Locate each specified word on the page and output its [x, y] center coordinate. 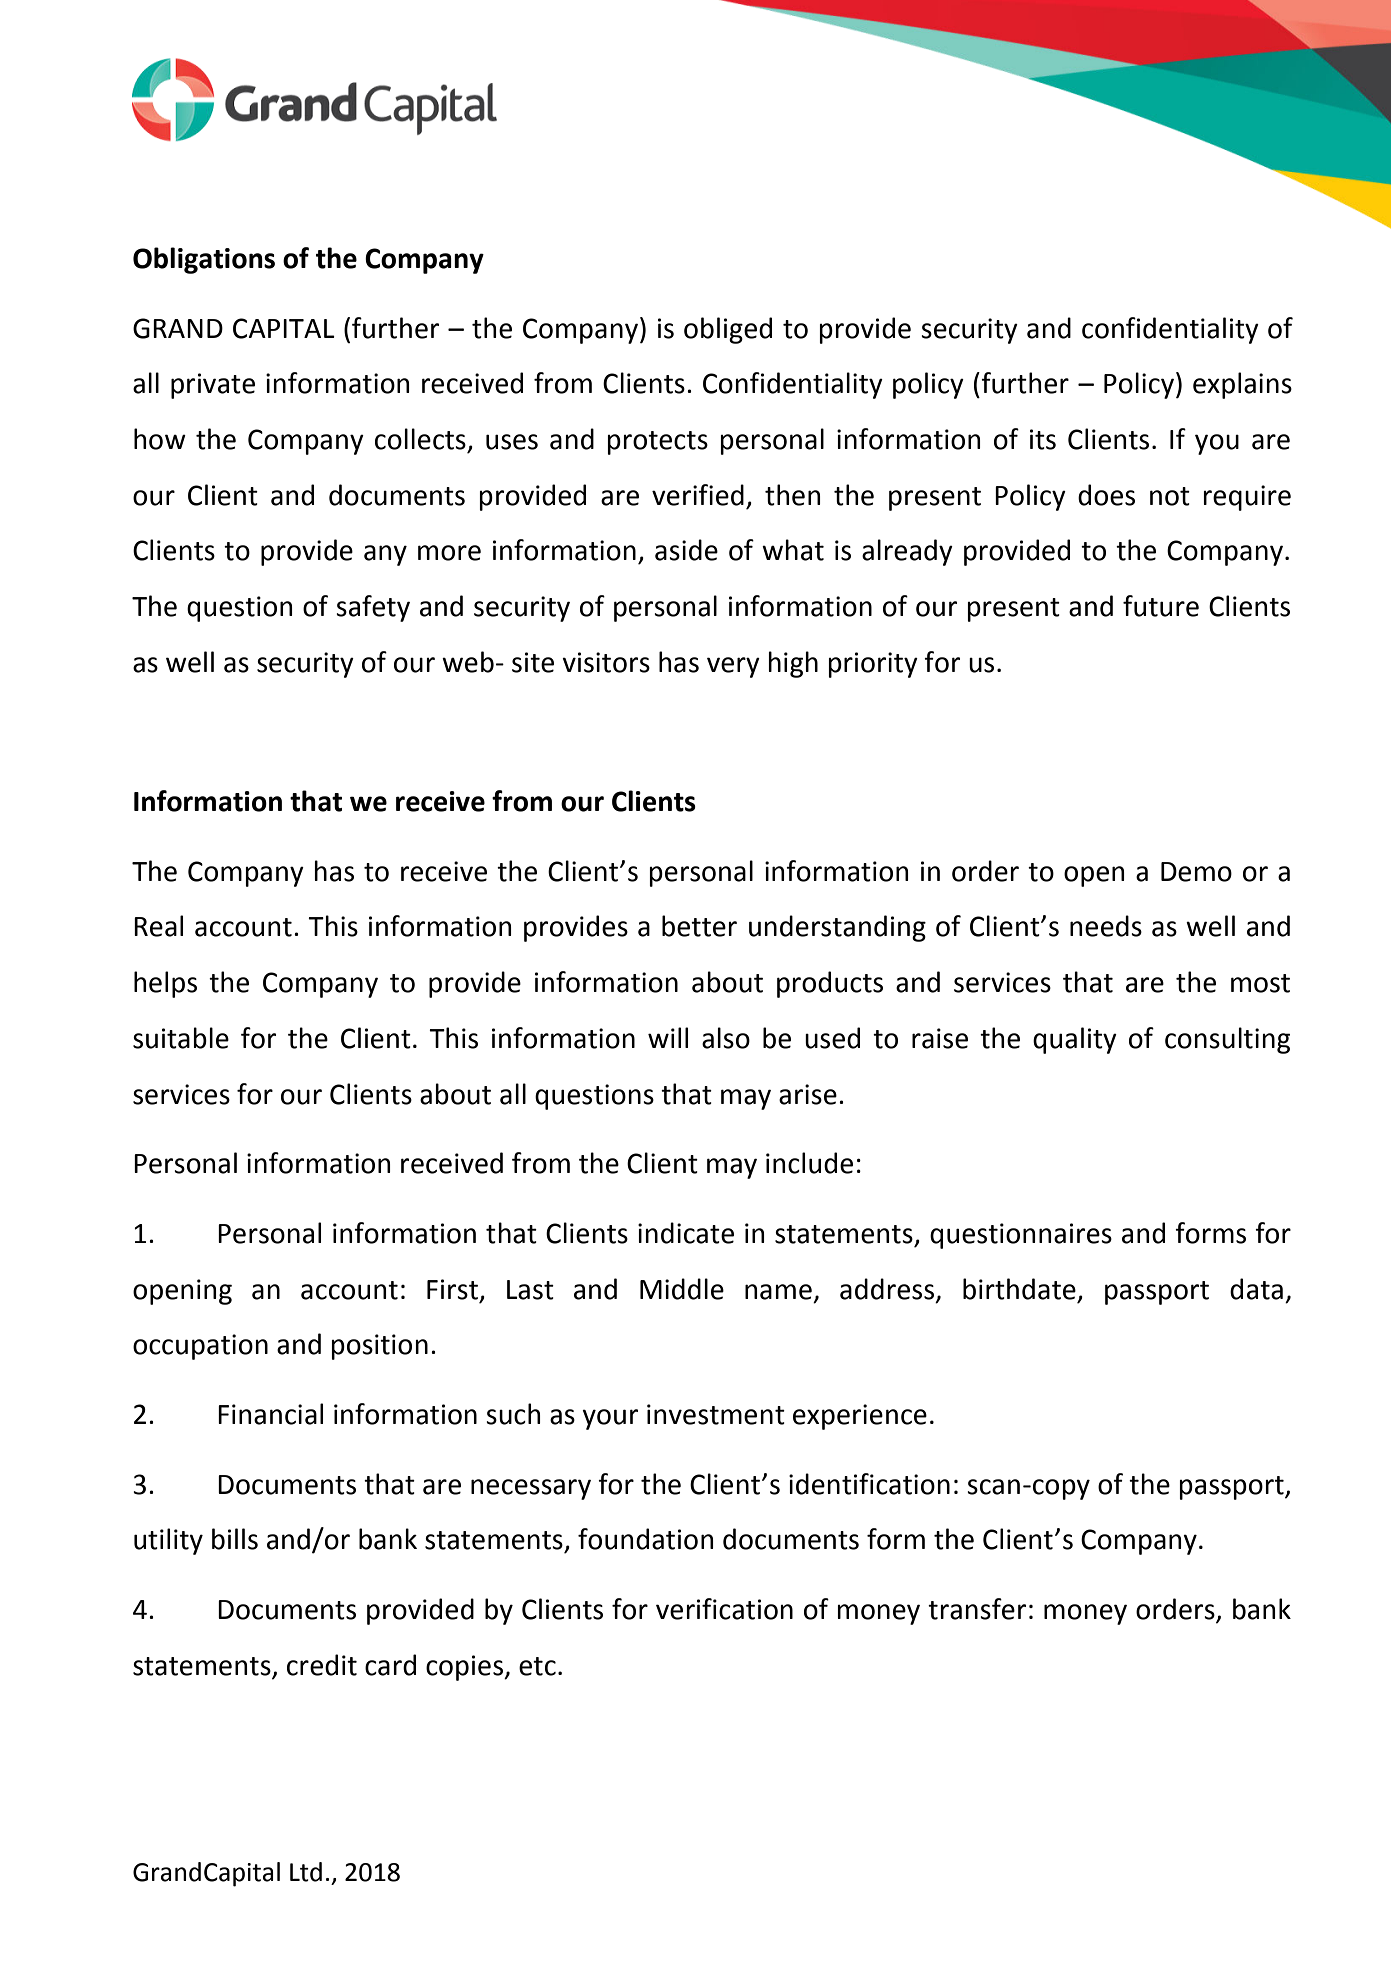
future [1161, 606]
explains [1242, 385]
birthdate [1019, 1289]
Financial [270, 1414]
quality [1075, 1040]
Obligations [204, 260]
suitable [181, 1038]
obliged [728, 330]
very [733, 667]
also [726, 1038]
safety [373, 608]
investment [716, 1414]
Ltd [306, 1872]
